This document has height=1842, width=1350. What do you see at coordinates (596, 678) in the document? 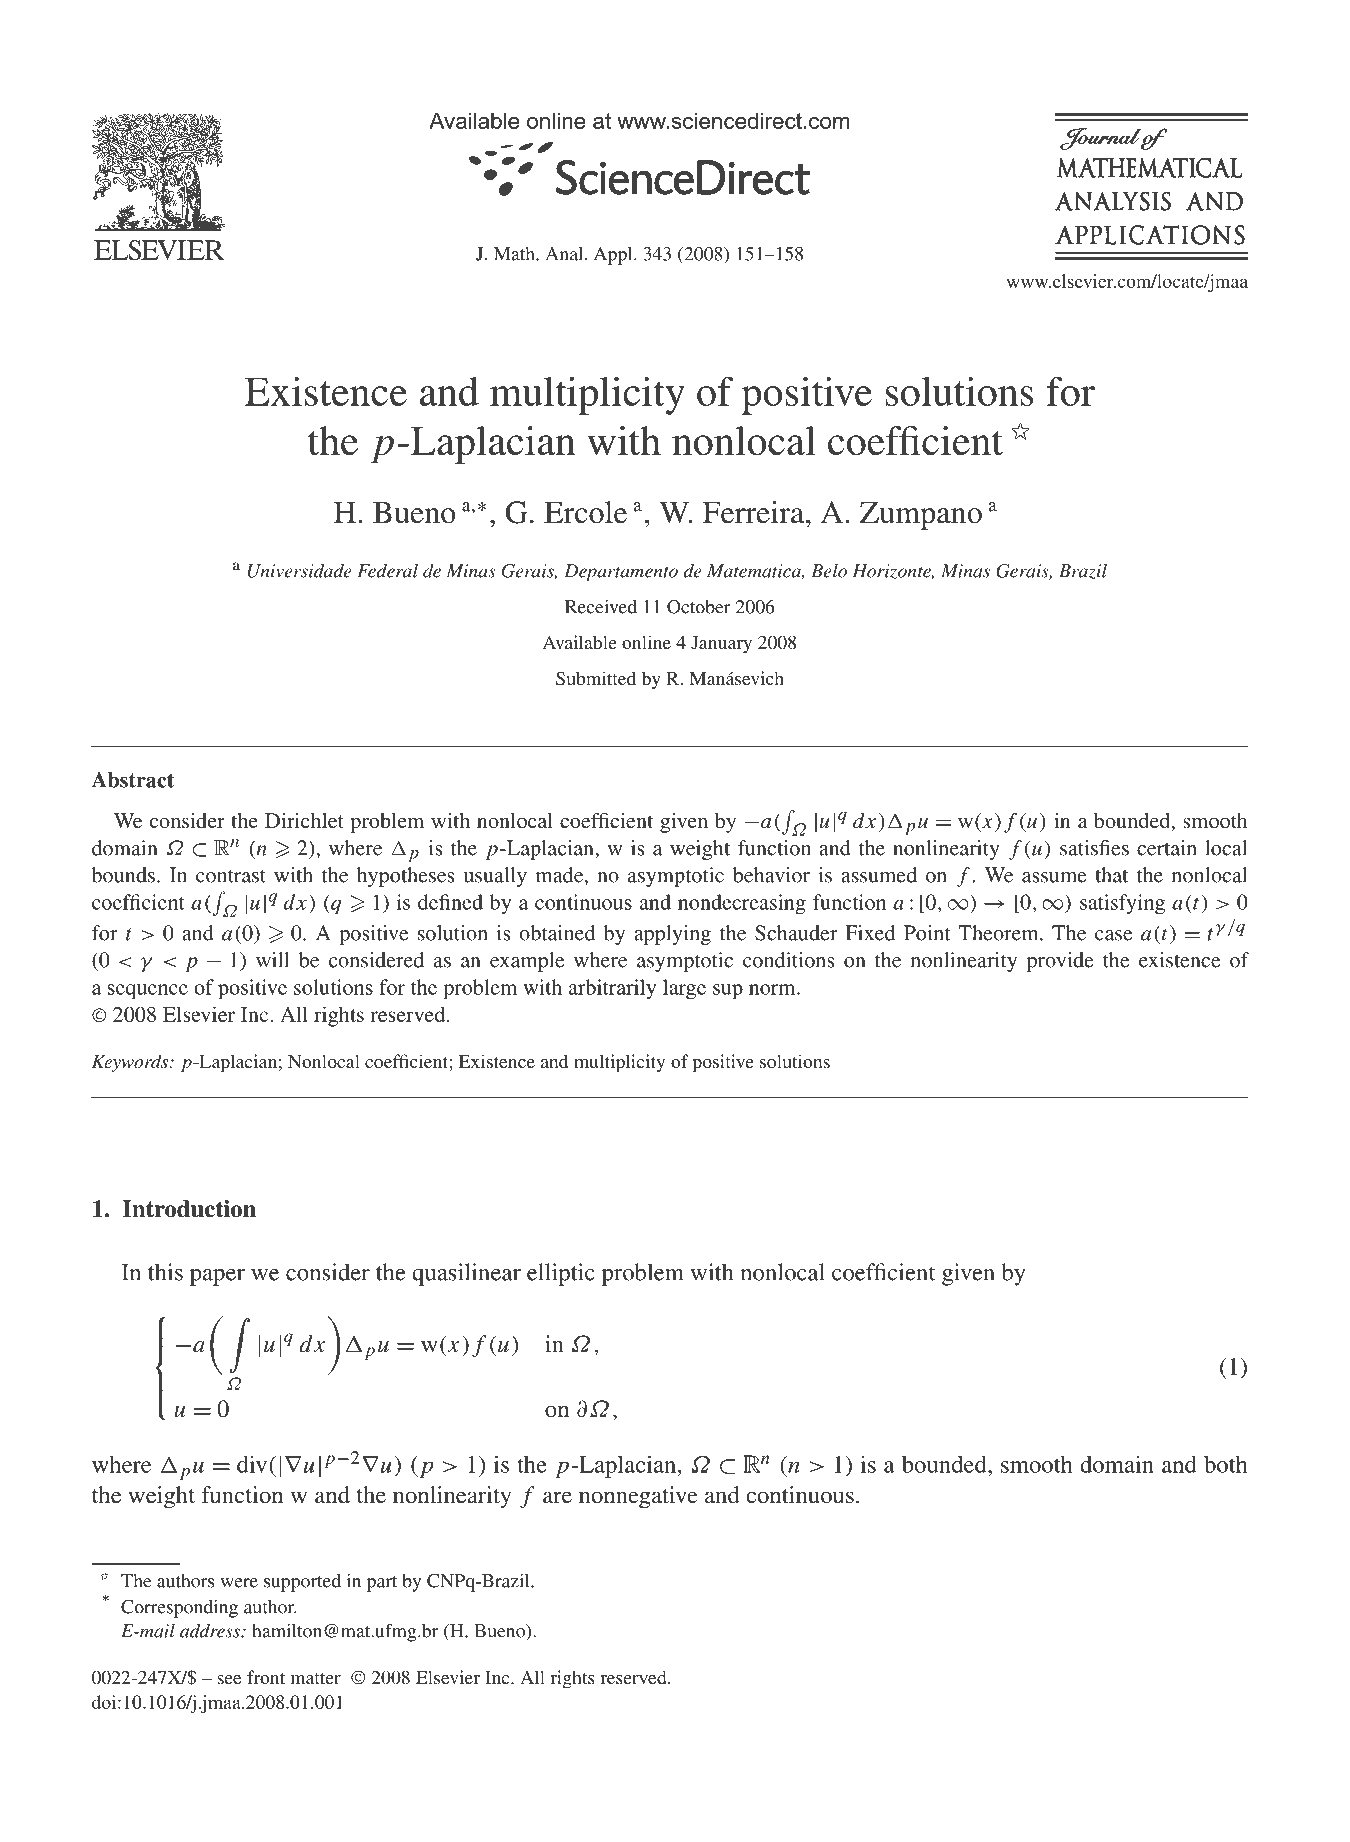
I see `Submitted` at bounding box center [596, 678].
